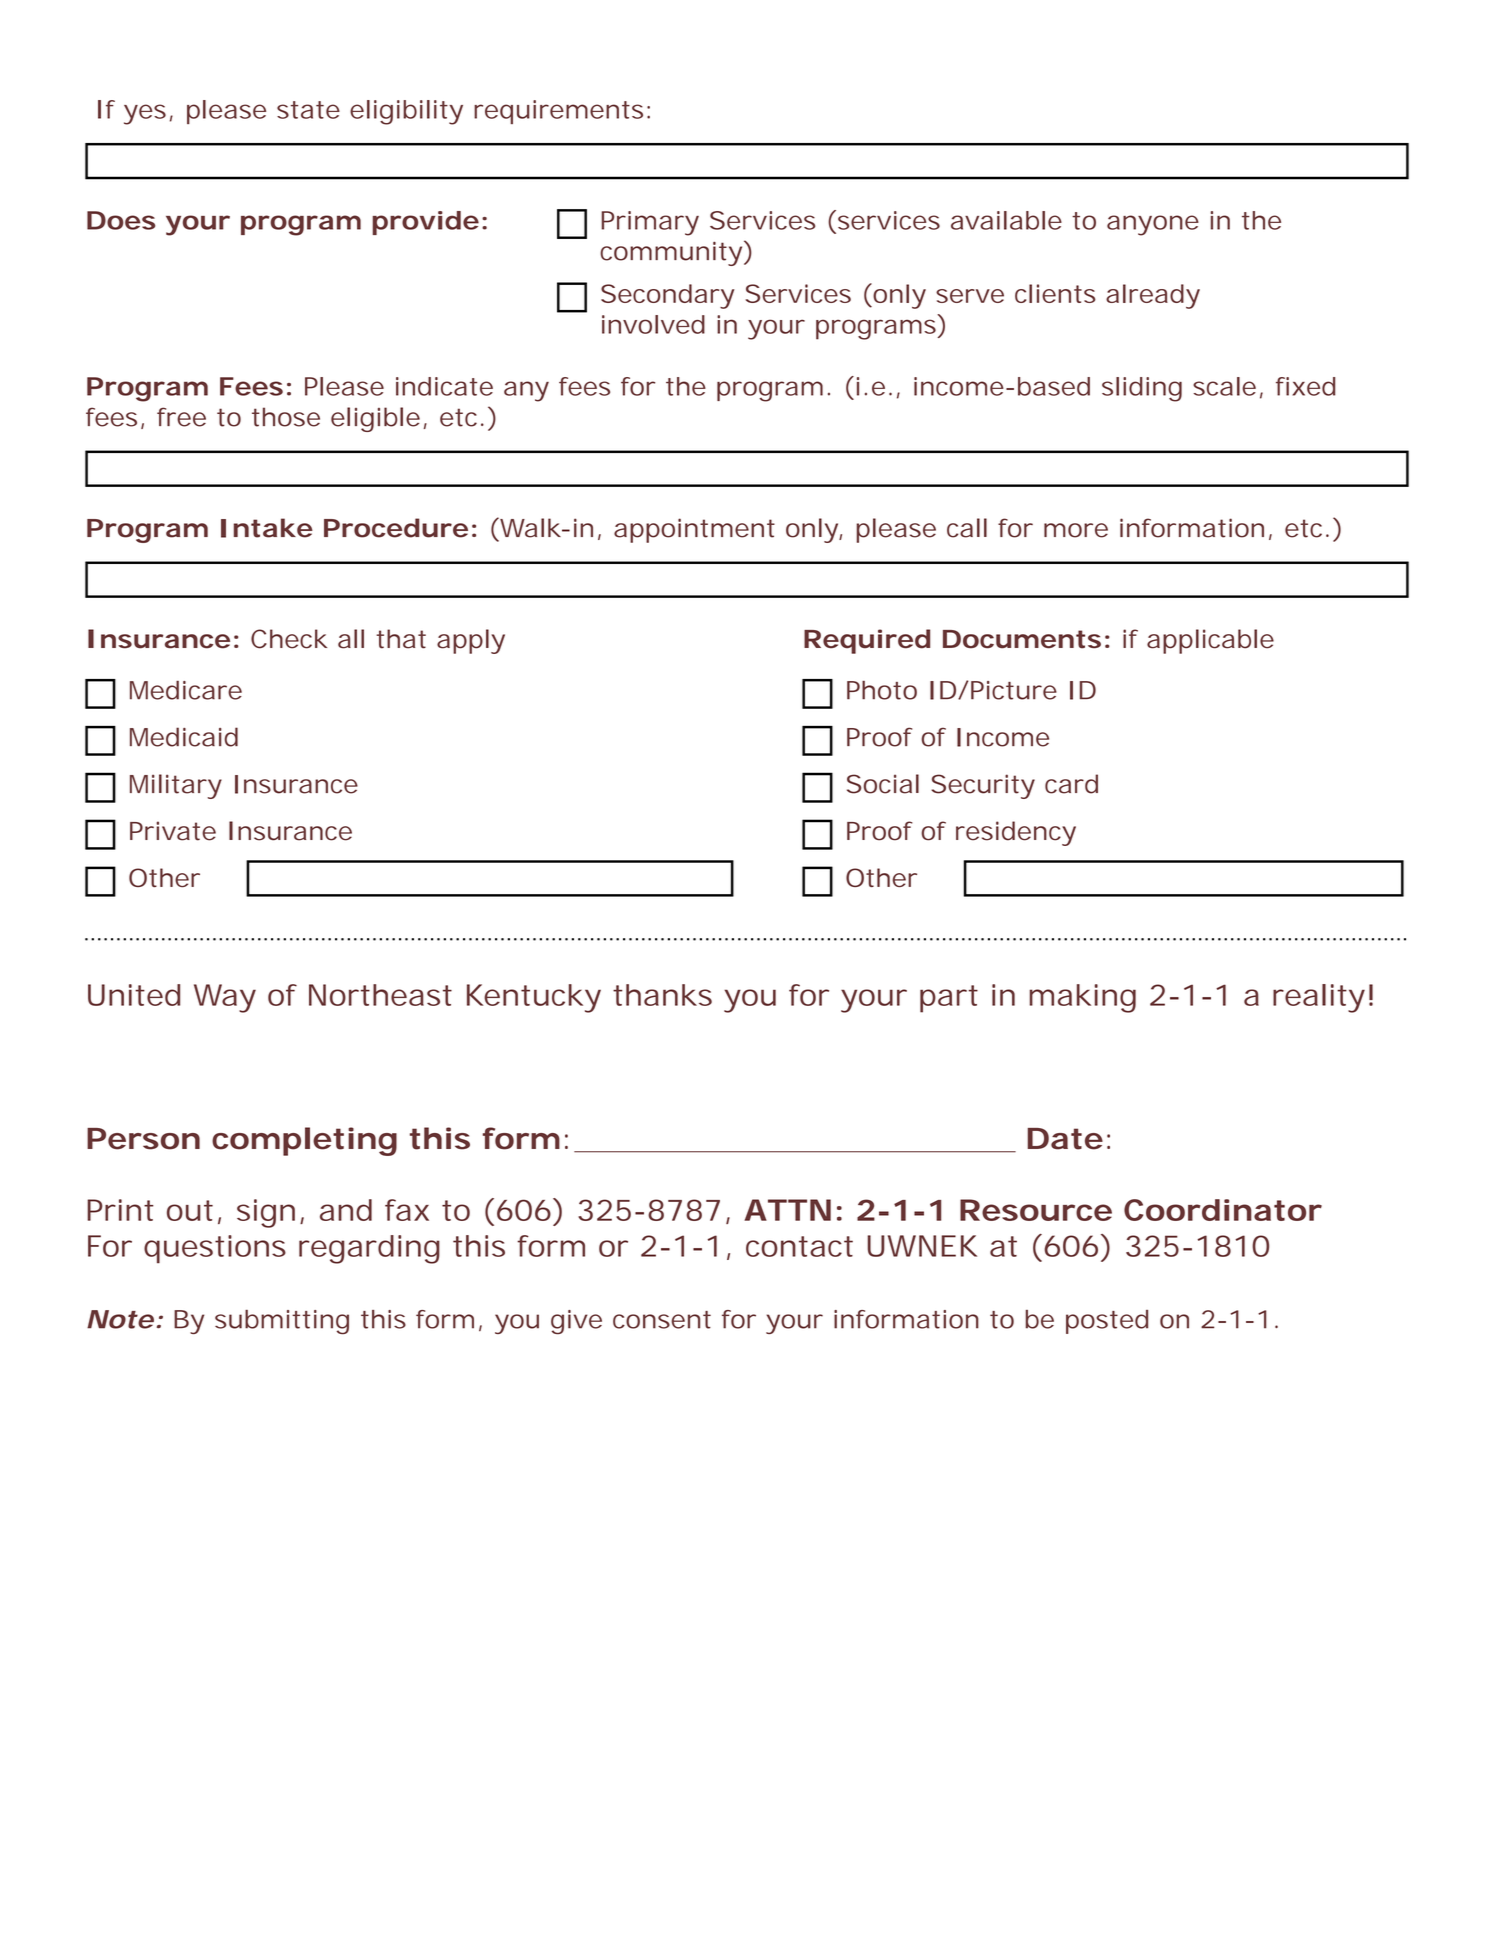 The height and width of the screenshot is (1933, 1494). Describe the element at coordinates (882, 690) in the screenshot. I see `Photo` at that location.
